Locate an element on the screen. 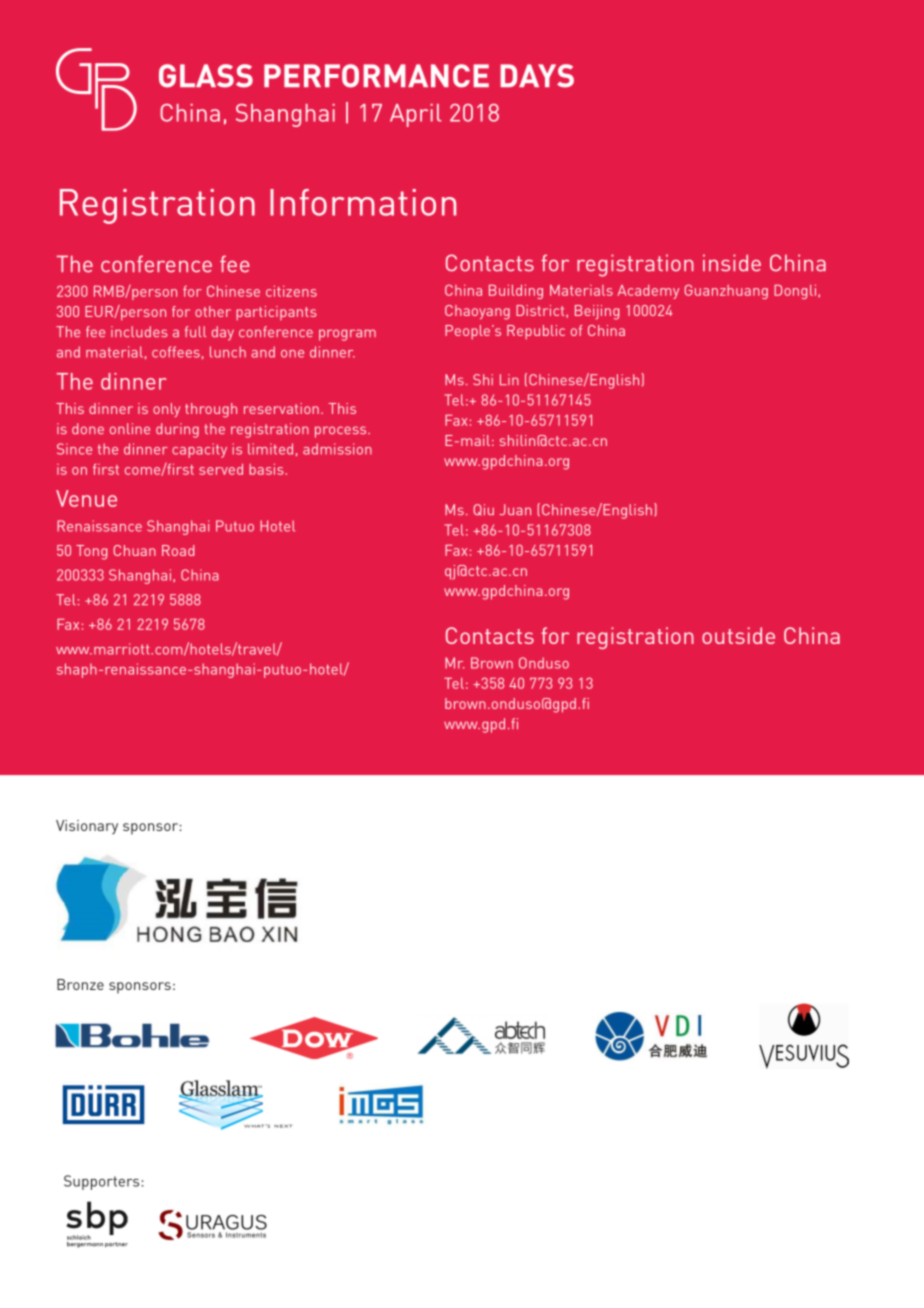  program is located at coordinates (347, 335).
